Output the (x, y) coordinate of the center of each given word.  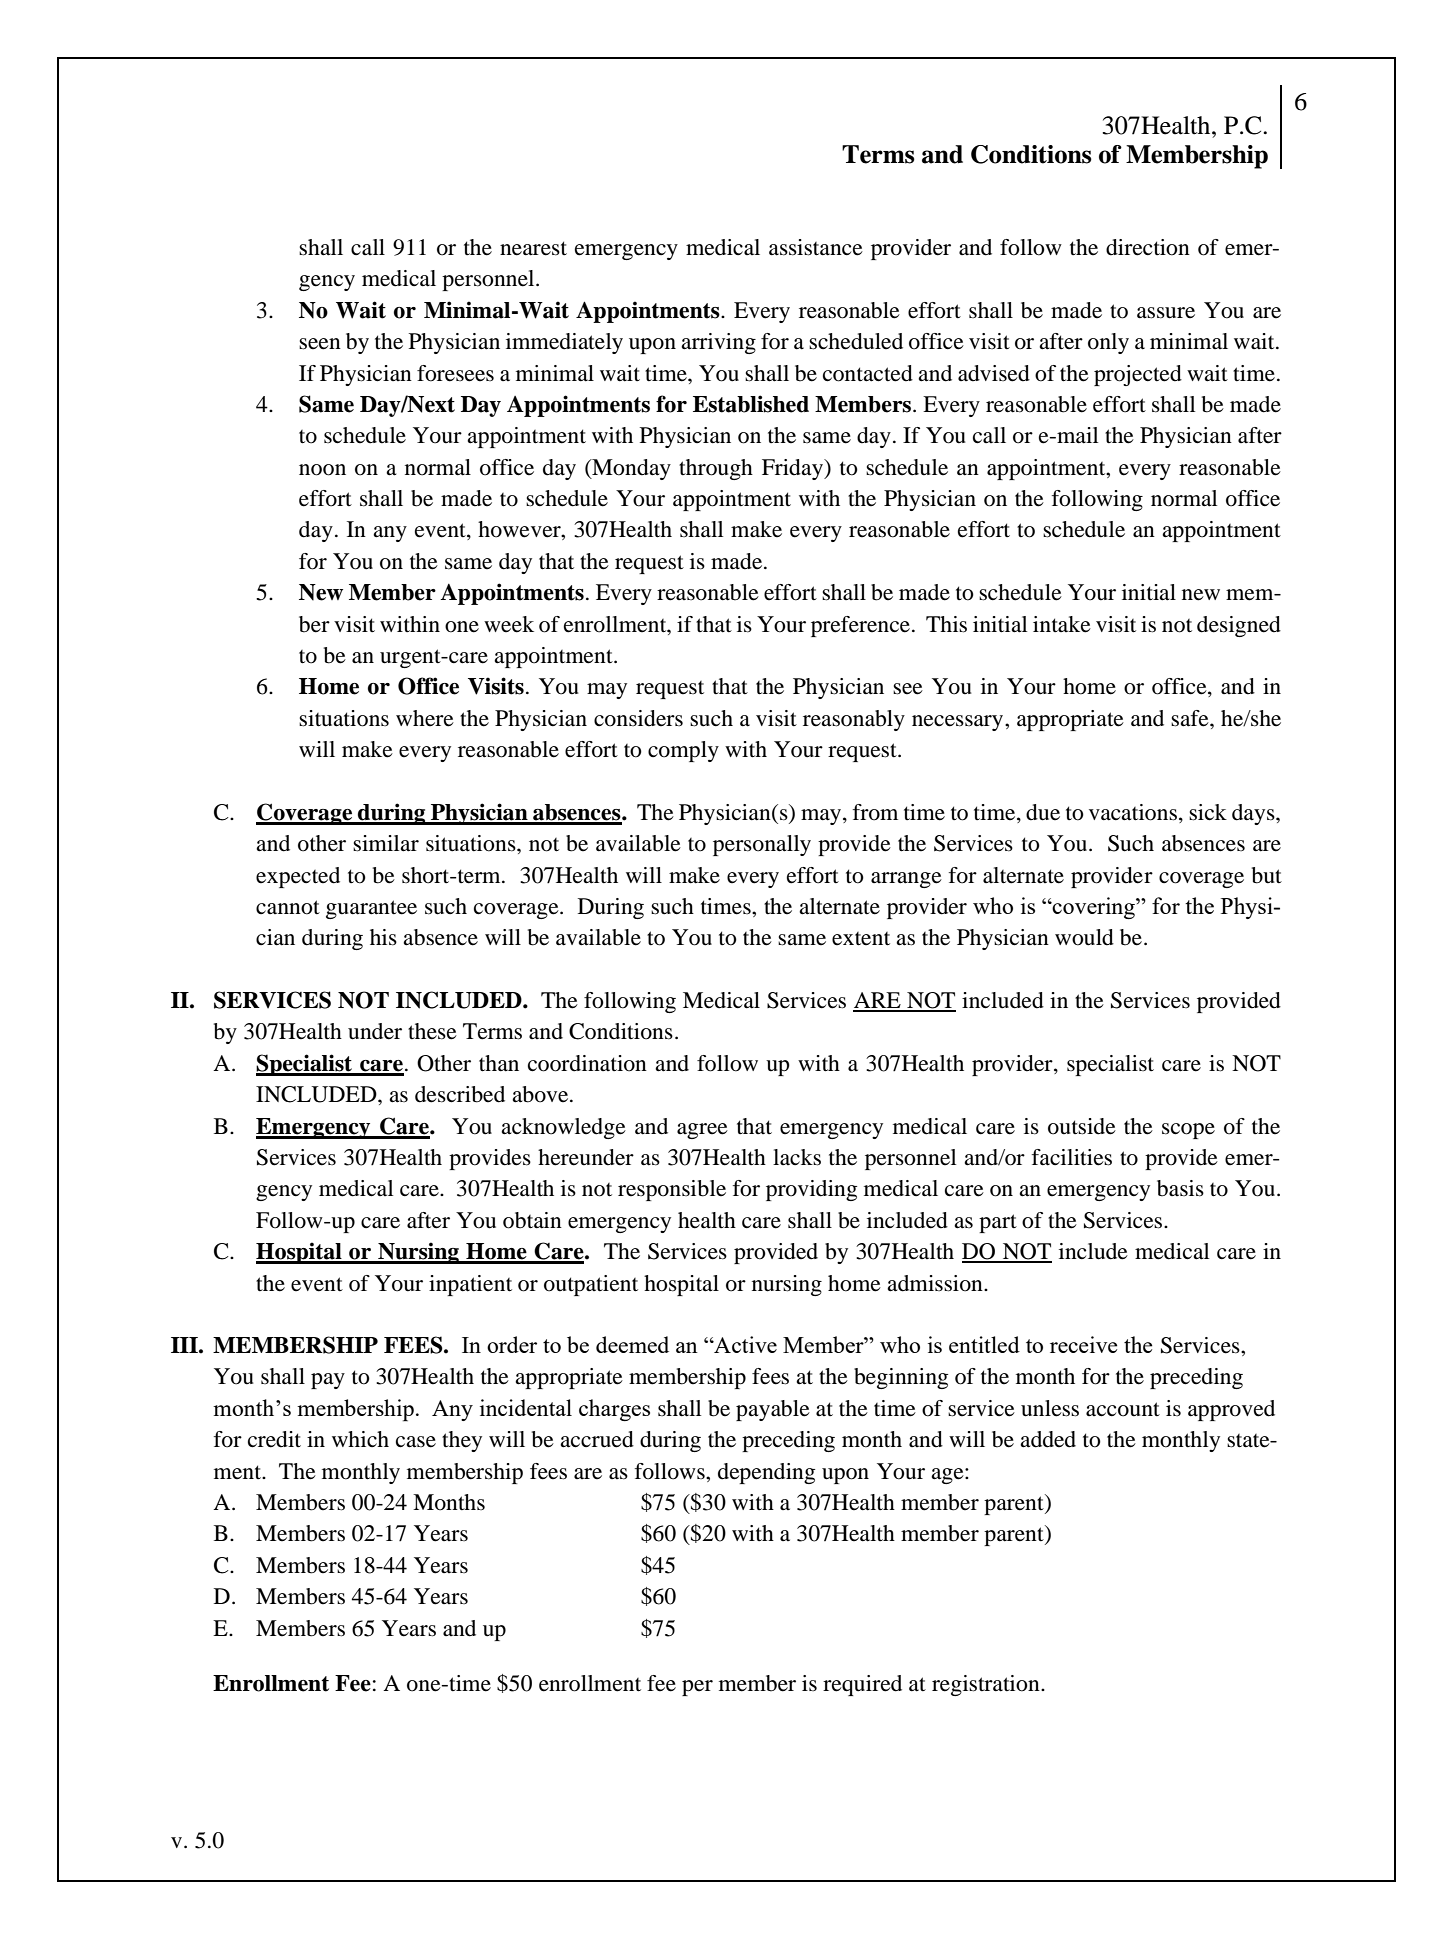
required (862, 1685)
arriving (718, 343)
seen (320, 344)
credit (274, 1439)
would (1084, 937)
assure (1166, 313)
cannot (288, 907)
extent (861, 939)
